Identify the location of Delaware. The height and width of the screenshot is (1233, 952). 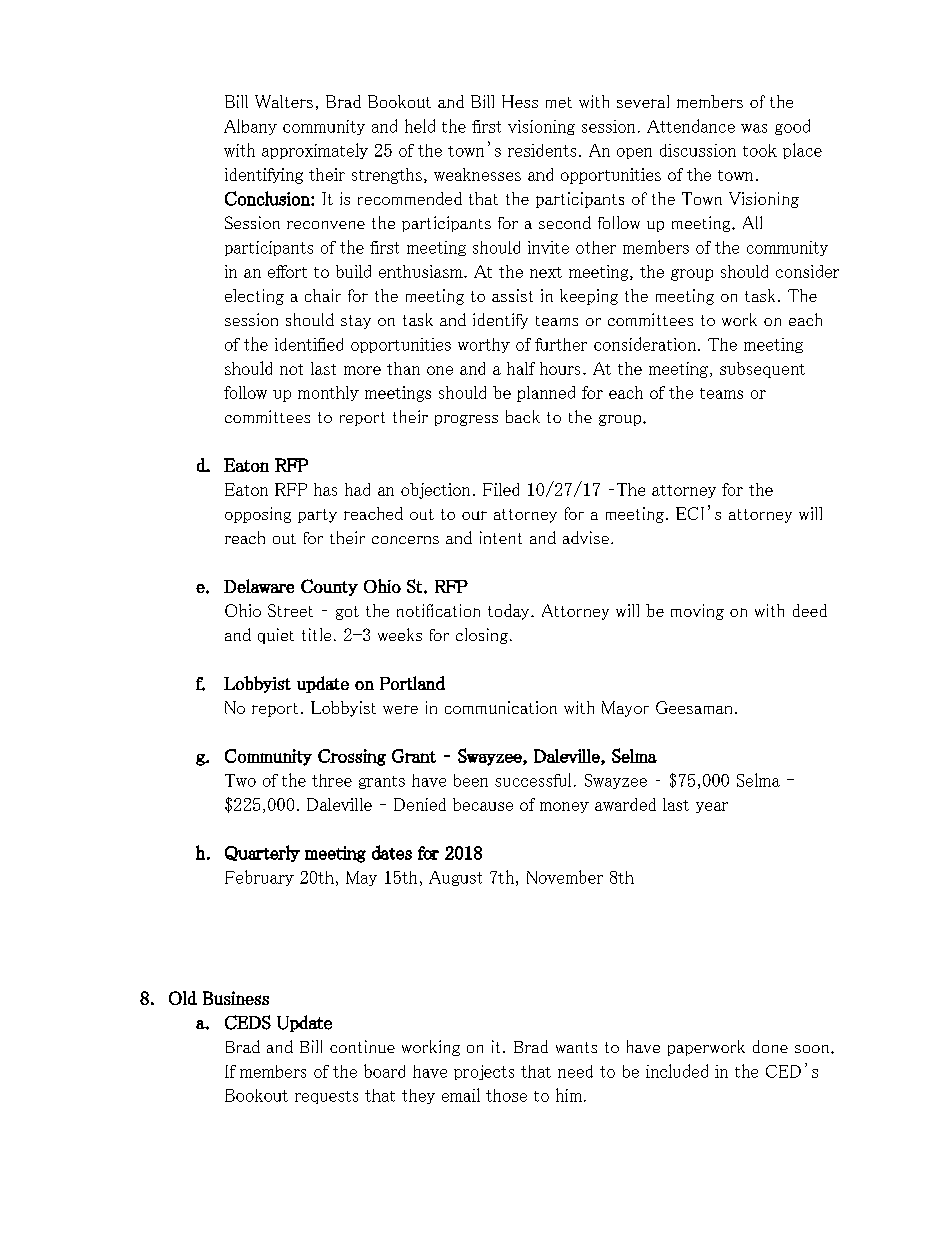
(259, 586).
